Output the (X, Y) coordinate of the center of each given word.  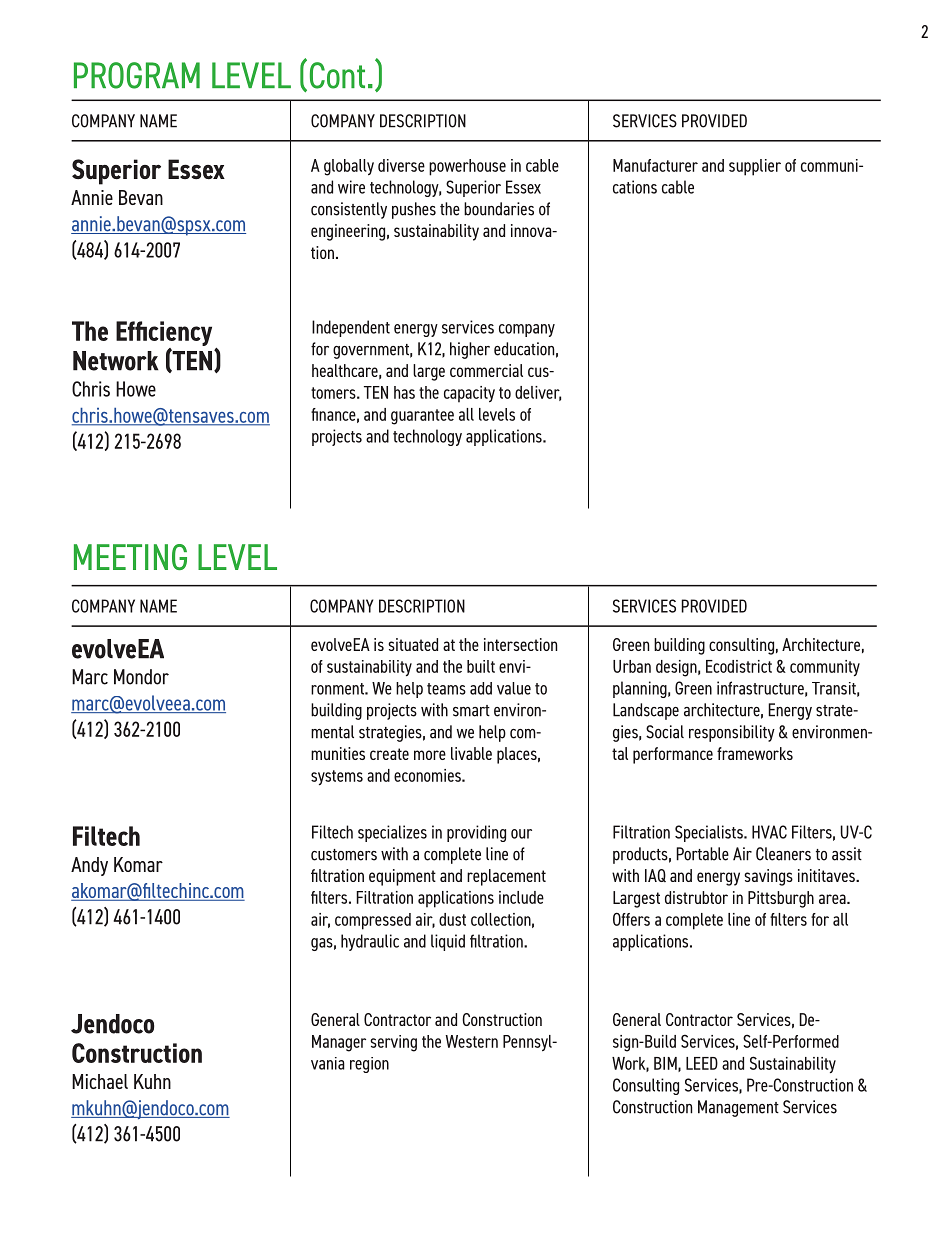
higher (470, 350)
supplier (755, 167)
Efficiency (164, 335)
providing (476, 833)
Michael (100, 1081)
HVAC (769, 832)
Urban (632, 666)
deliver (538, 393)
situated (413, 644)
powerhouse (467, 167)
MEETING (130, 557)
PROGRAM (137, 75)
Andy (89, 866)
